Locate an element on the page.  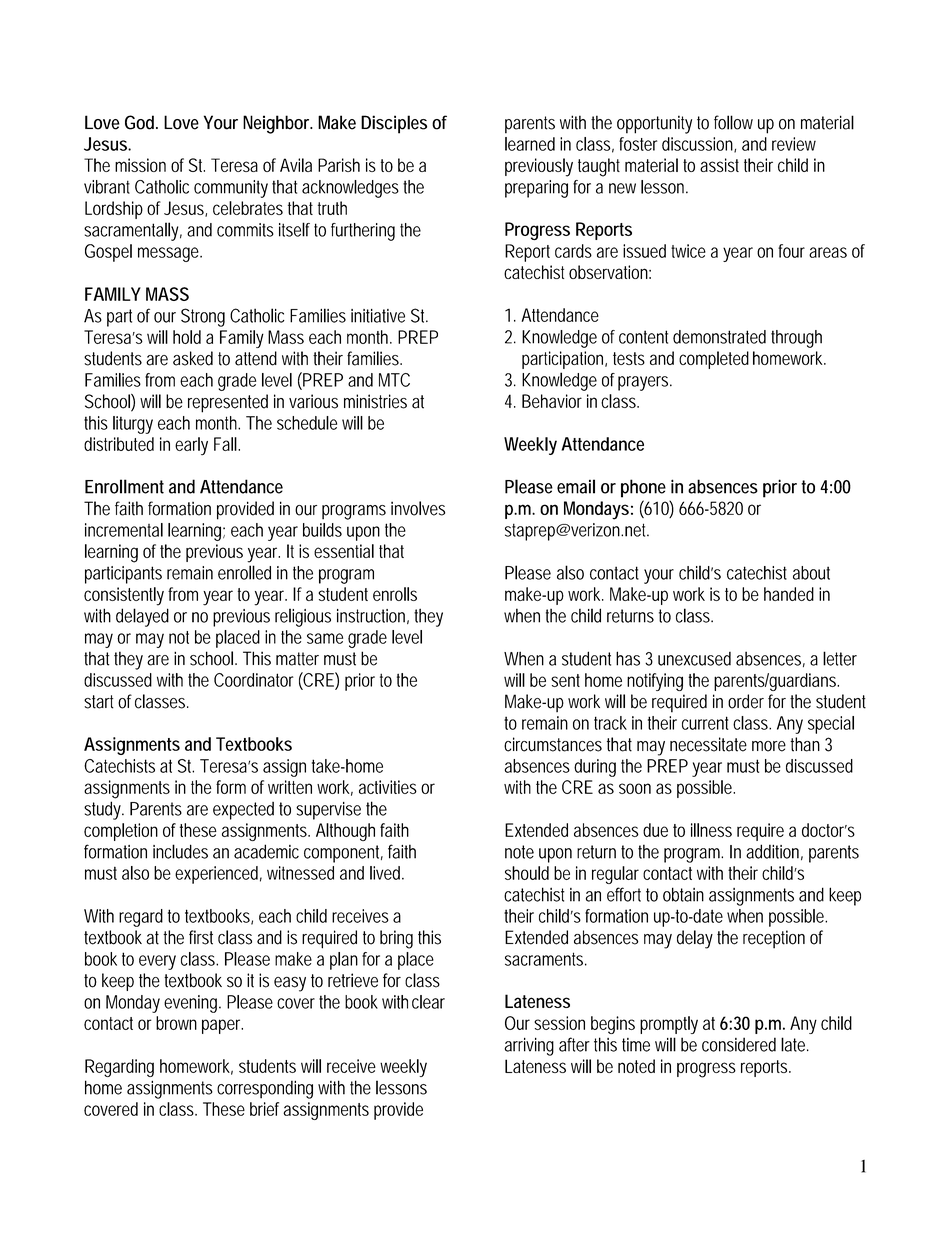
mission is located at coordinates (140, 165).
